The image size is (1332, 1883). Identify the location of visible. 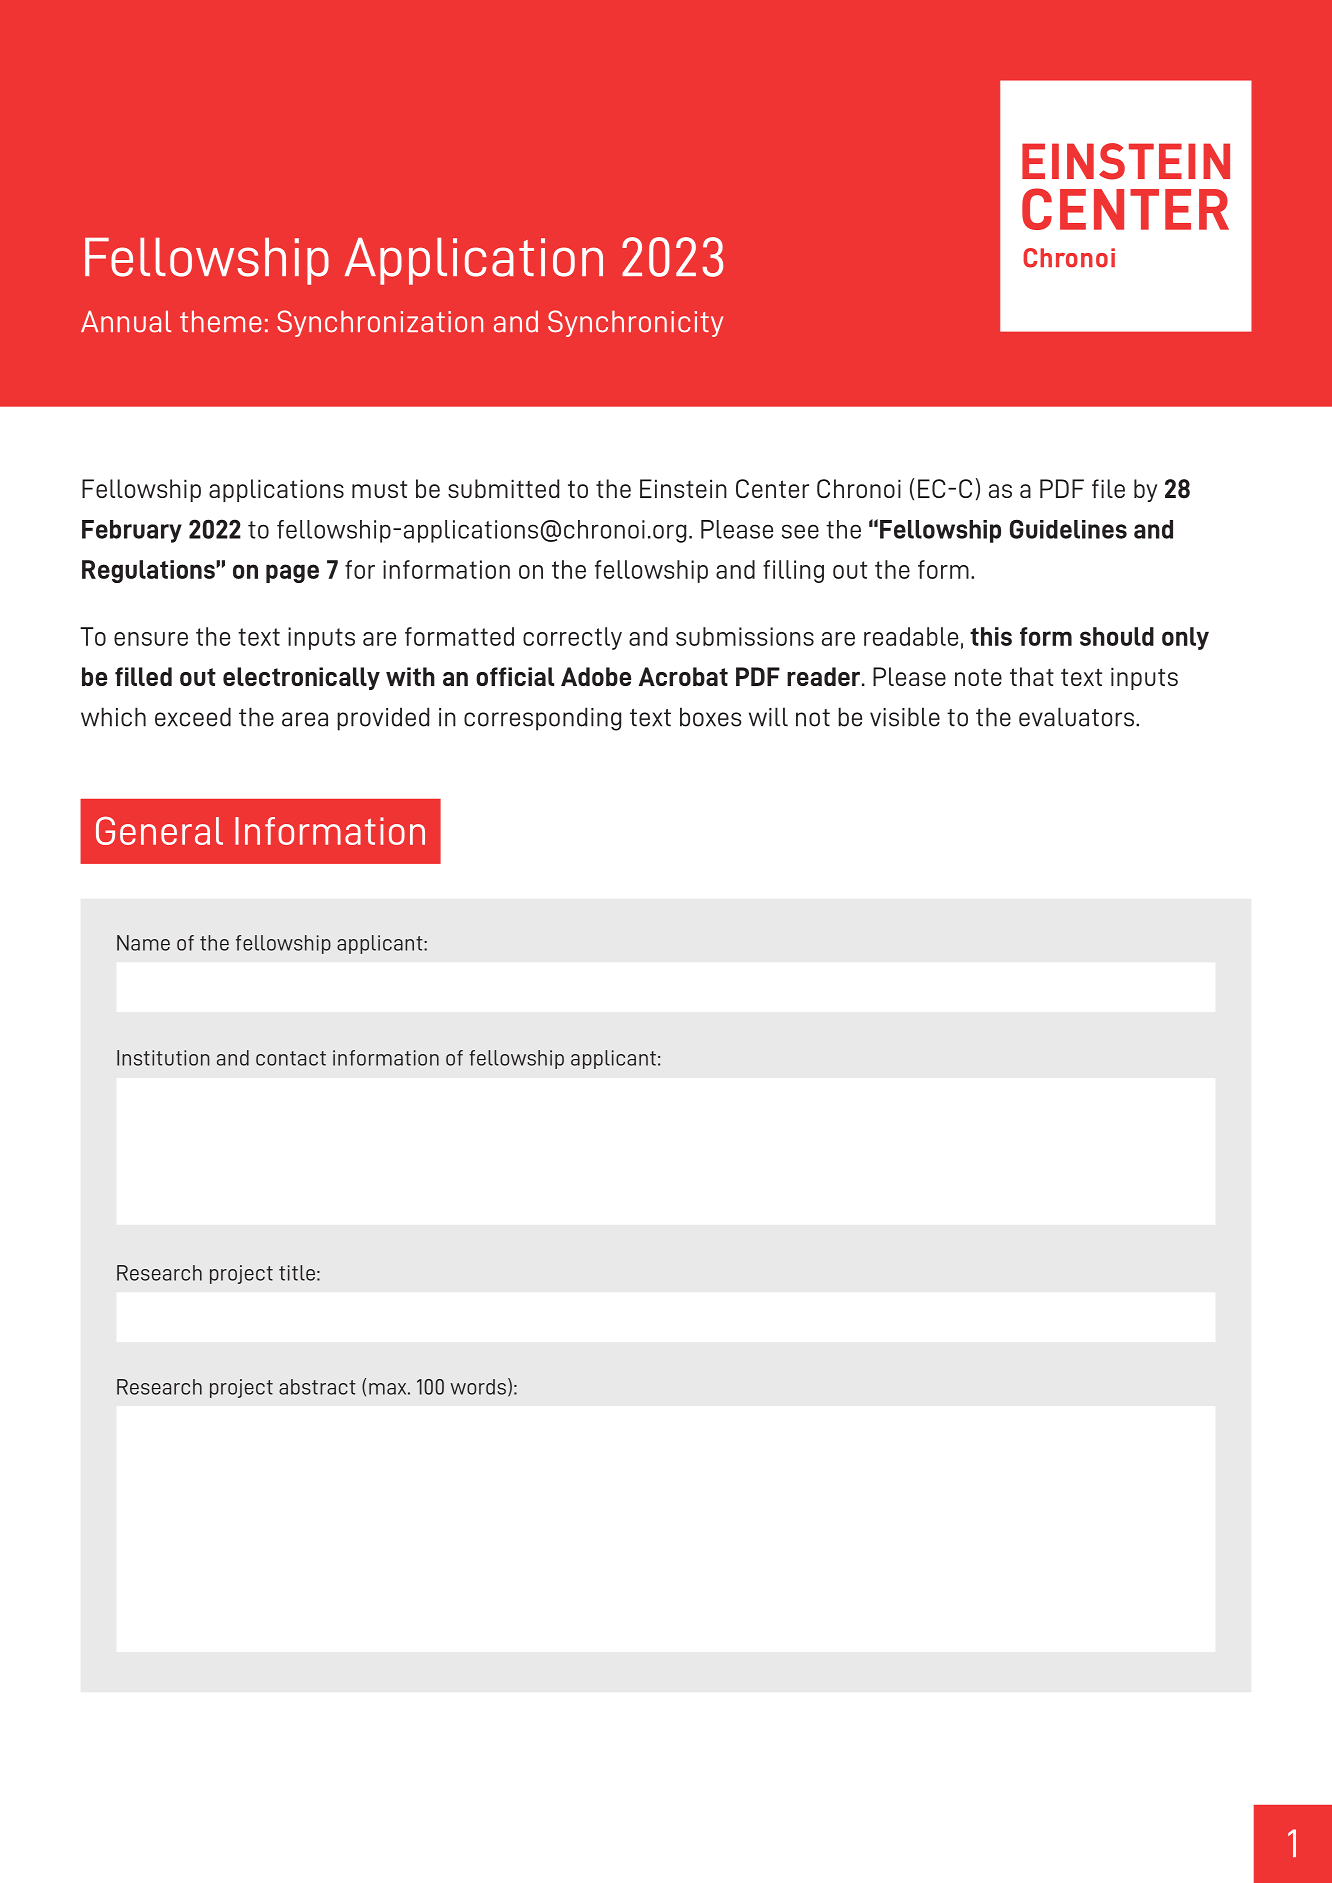
(905, 717).
